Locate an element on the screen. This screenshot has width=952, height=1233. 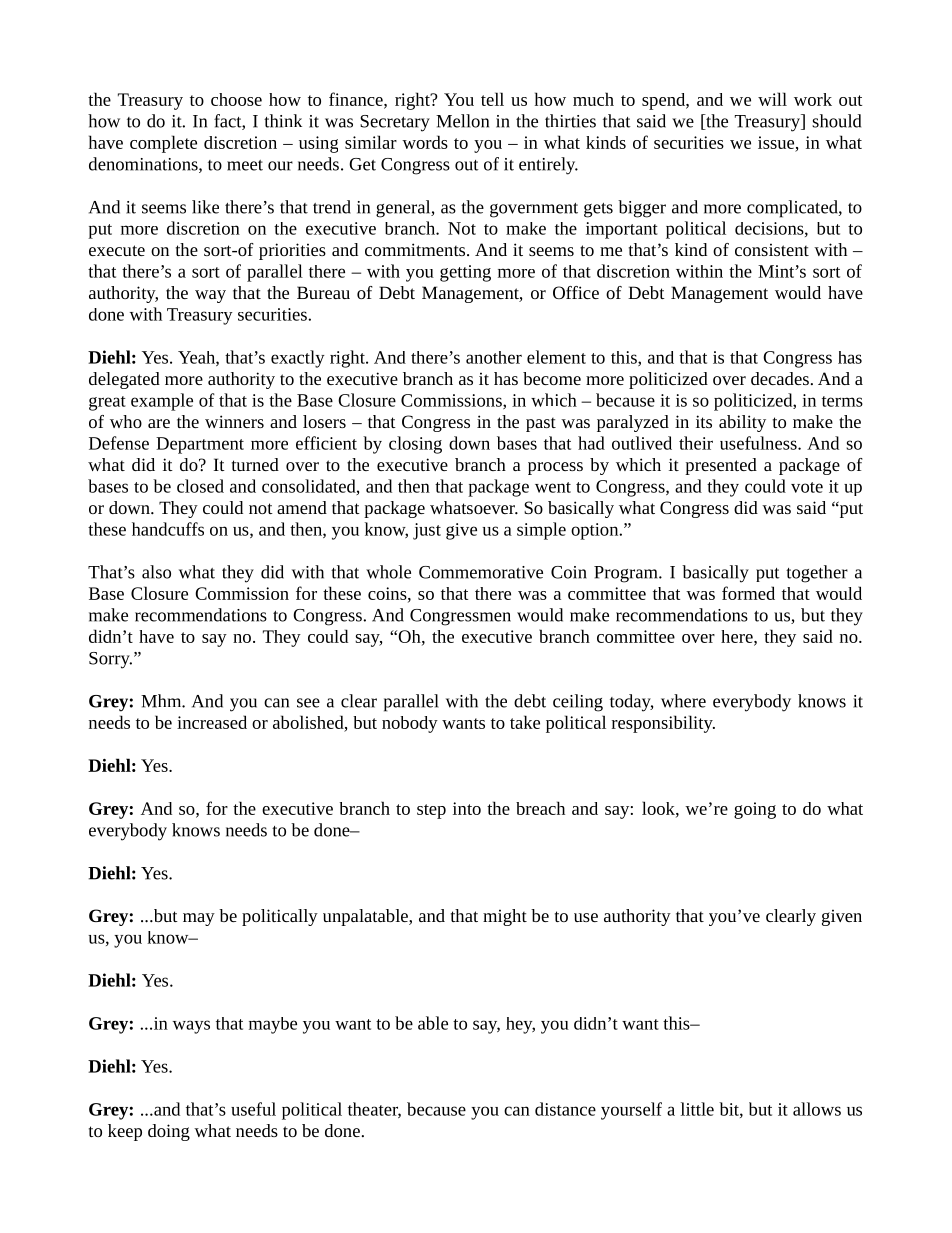
distance is located at coordinates (565, 1109).
